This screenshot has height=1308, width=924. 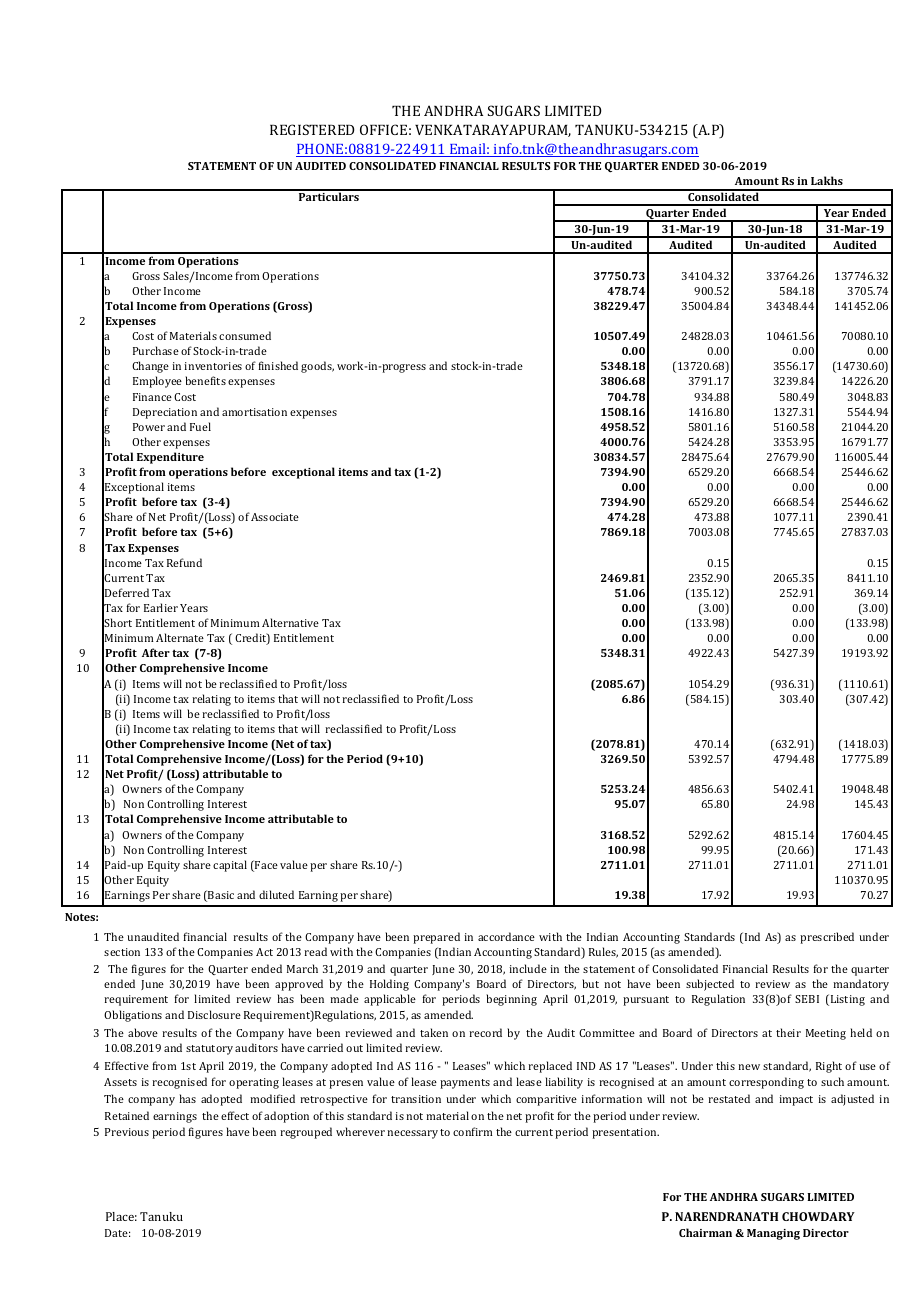 What do you see at coordinates (156, 652) in the screenshot?
I see `After` at bounding box center [156, 652].
